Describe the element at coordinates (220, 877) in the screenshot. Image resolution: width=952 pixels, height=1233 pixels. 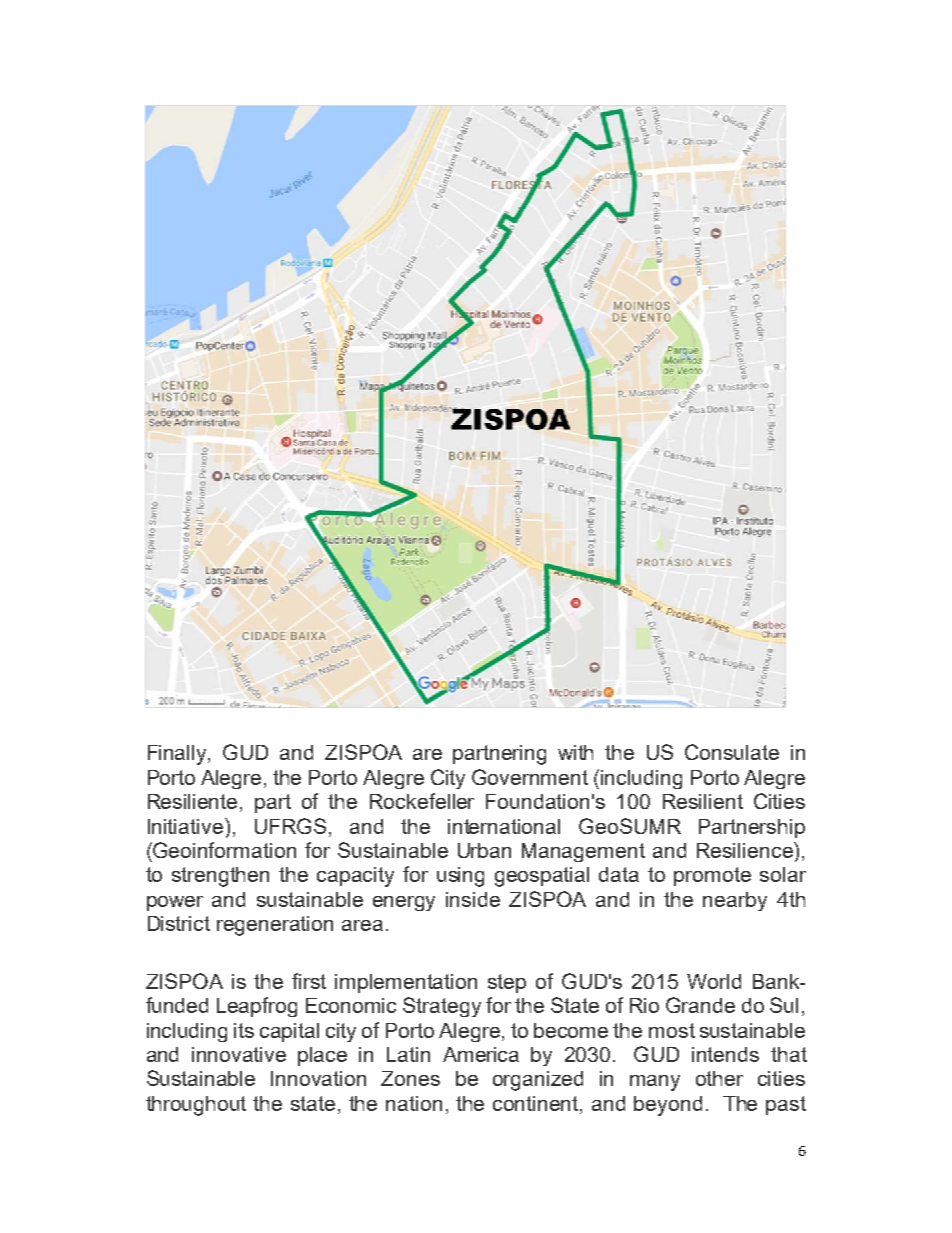
I see `strengthen` at that location.
